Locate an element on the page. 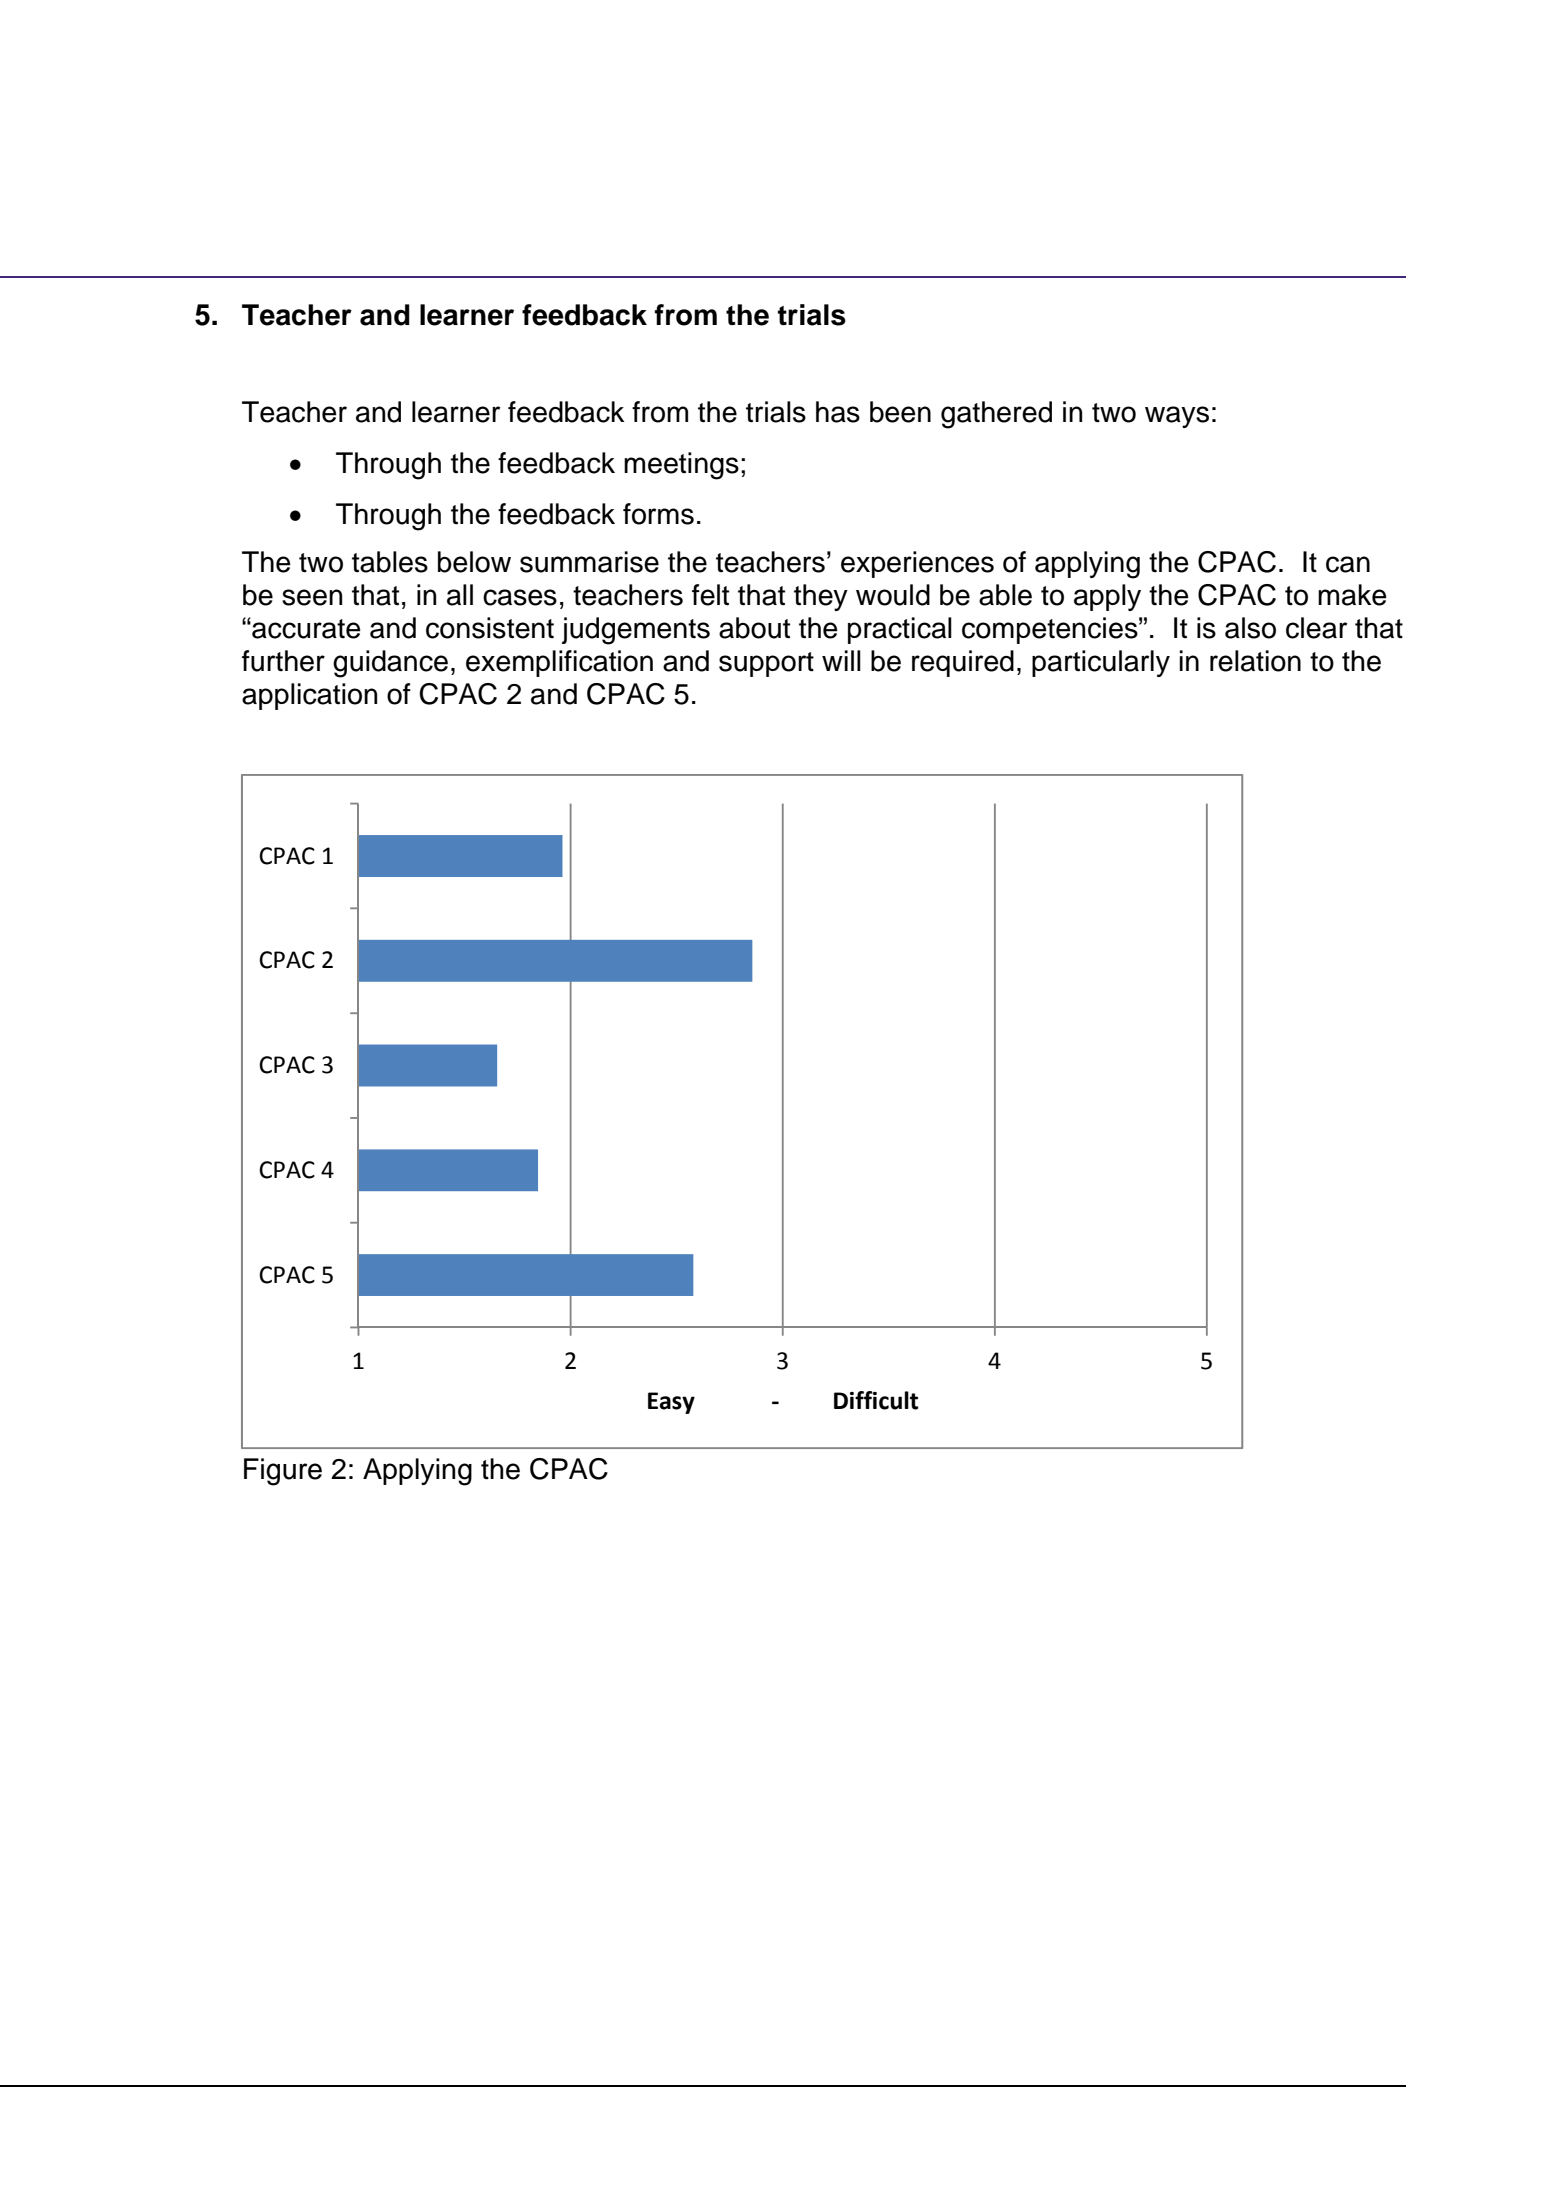 This page has height=2197, width=1553. below is located at coordinates (474, 562).
